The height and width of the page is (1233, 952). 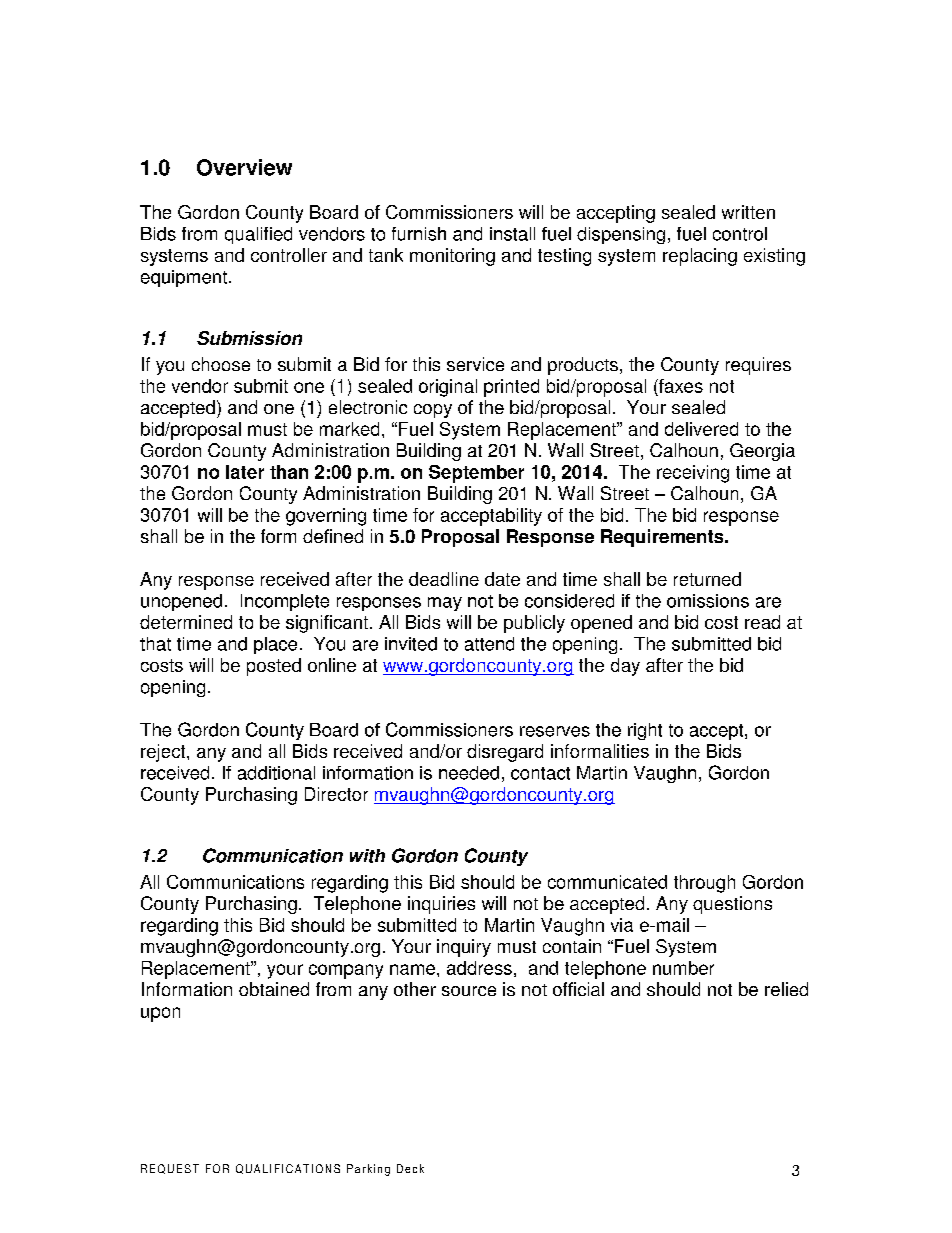 What do you see at coordinates (441, 905) in the page?
I see `inquiries` at bounding box center [441, 905].
